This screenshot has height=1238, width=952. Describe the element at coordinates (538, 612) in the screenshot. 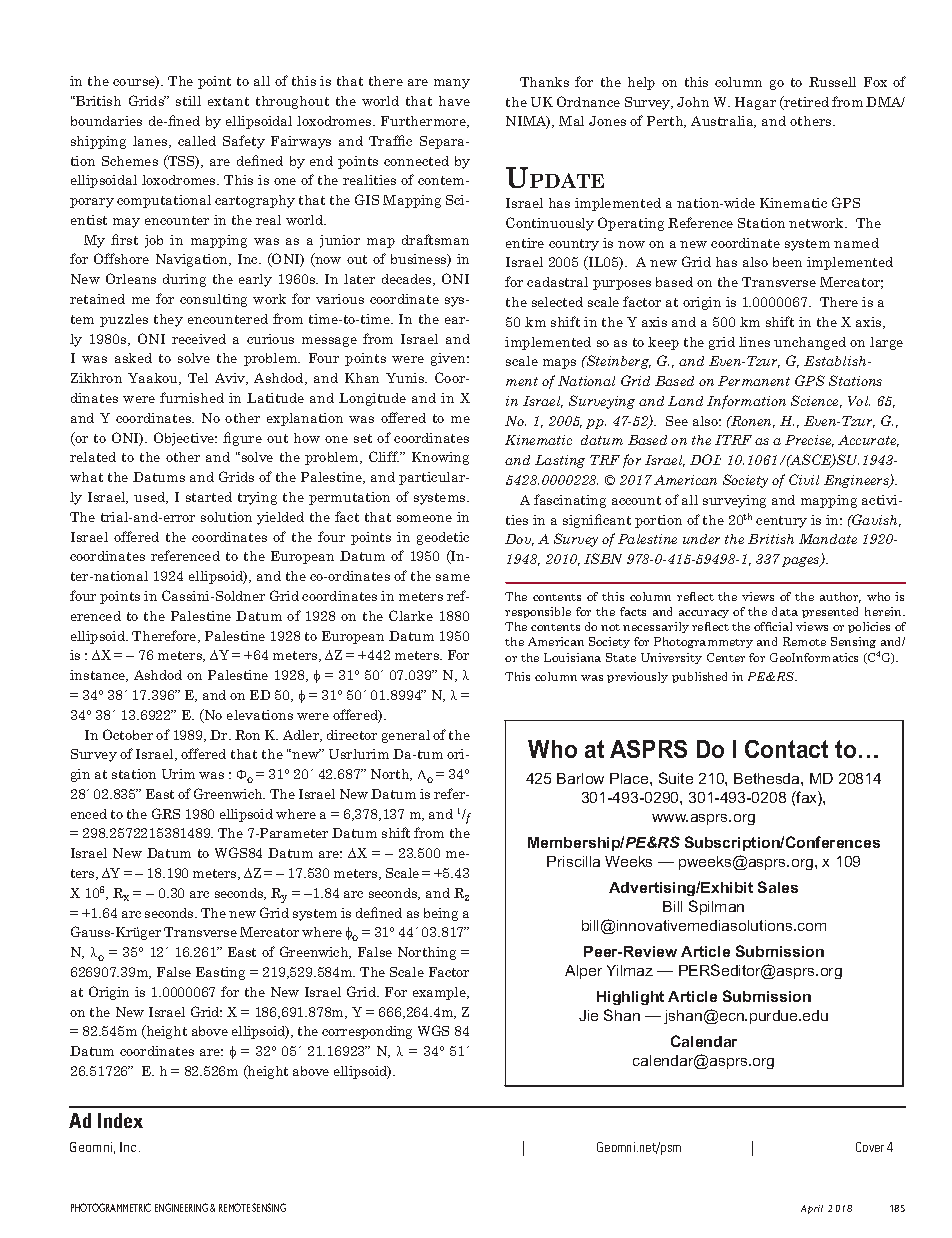

I see `responsible` at that location.
